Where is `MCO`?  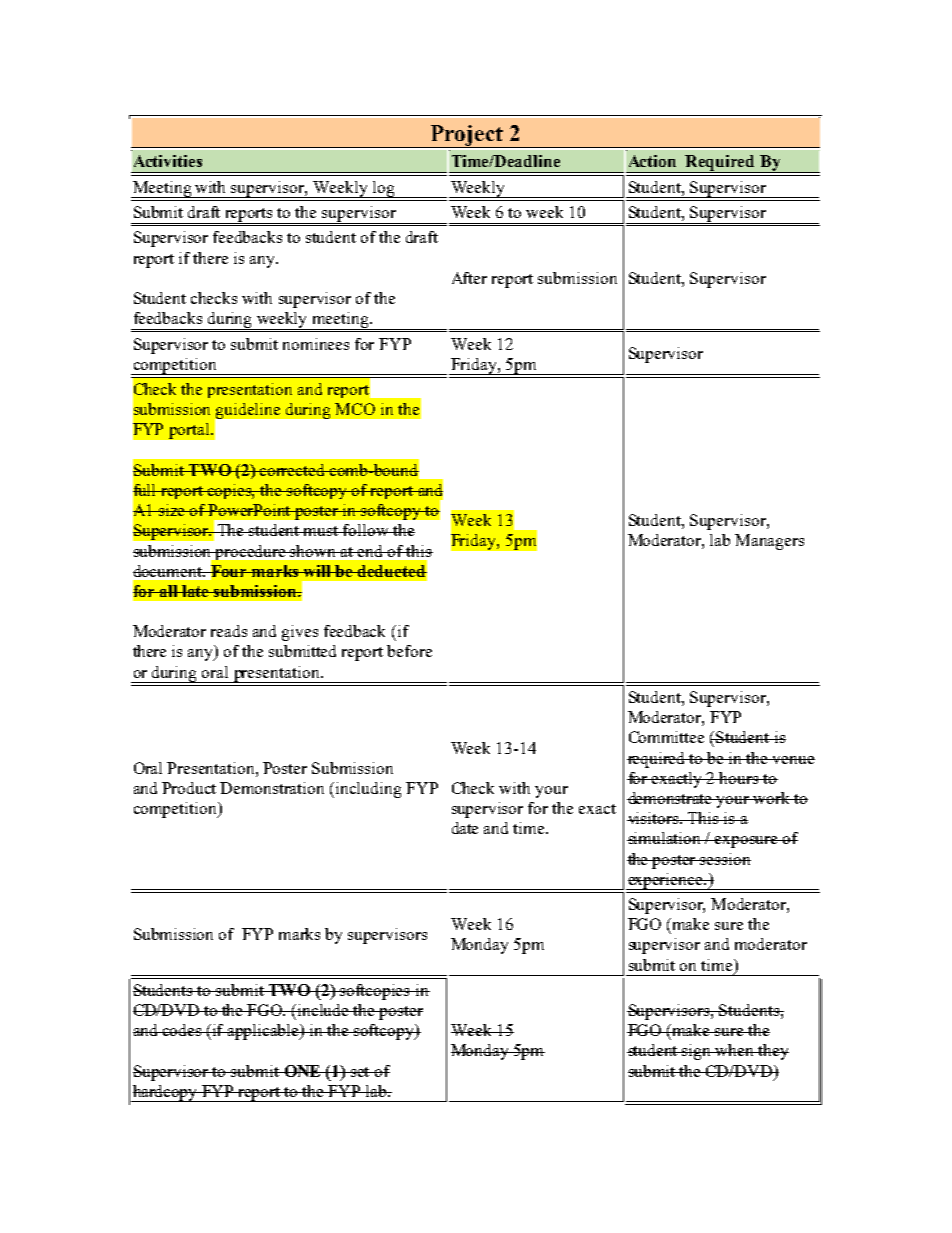 MCO is located at coordinates (355, 409).
